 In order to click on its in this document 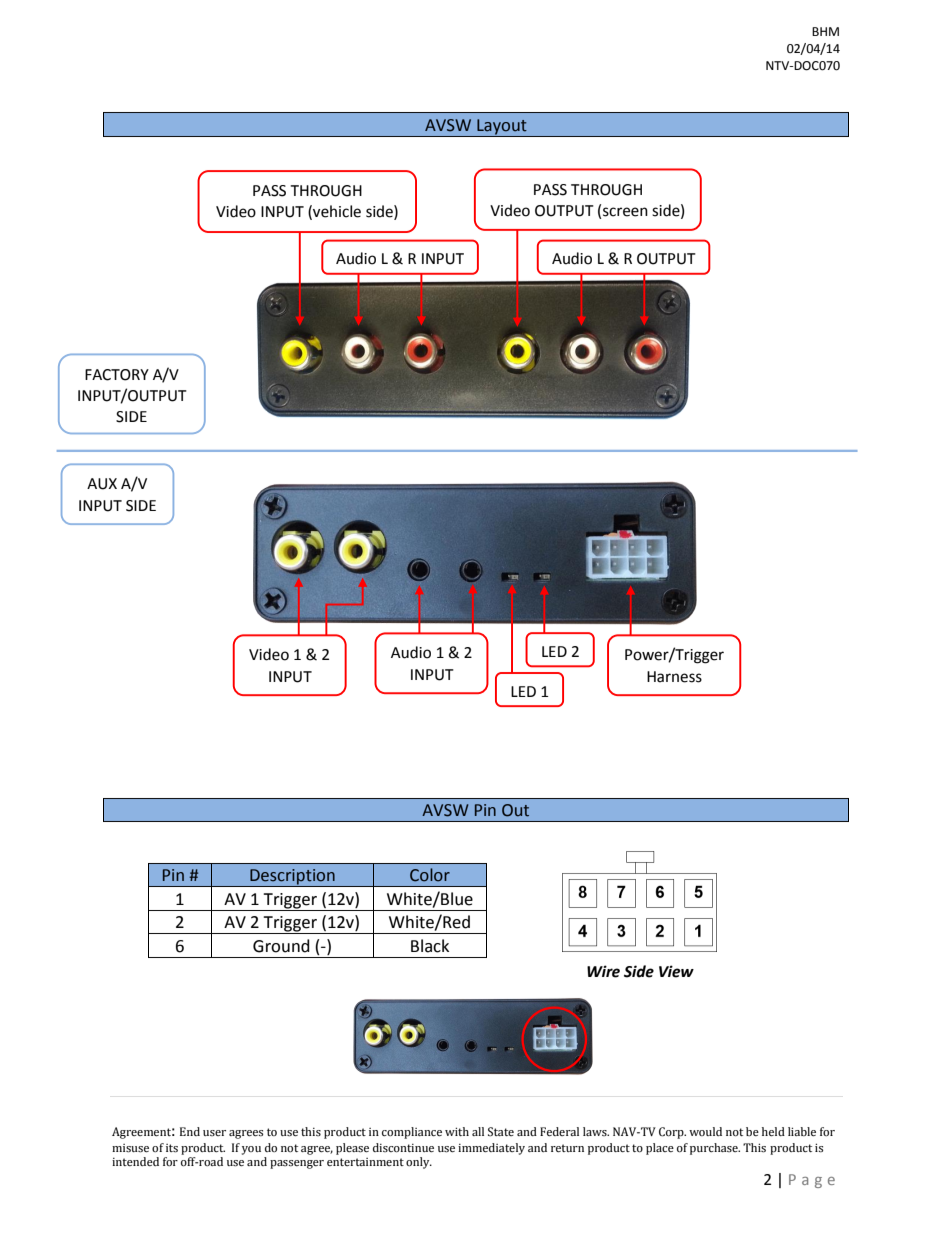, I will do `click(172, 1148)`.
